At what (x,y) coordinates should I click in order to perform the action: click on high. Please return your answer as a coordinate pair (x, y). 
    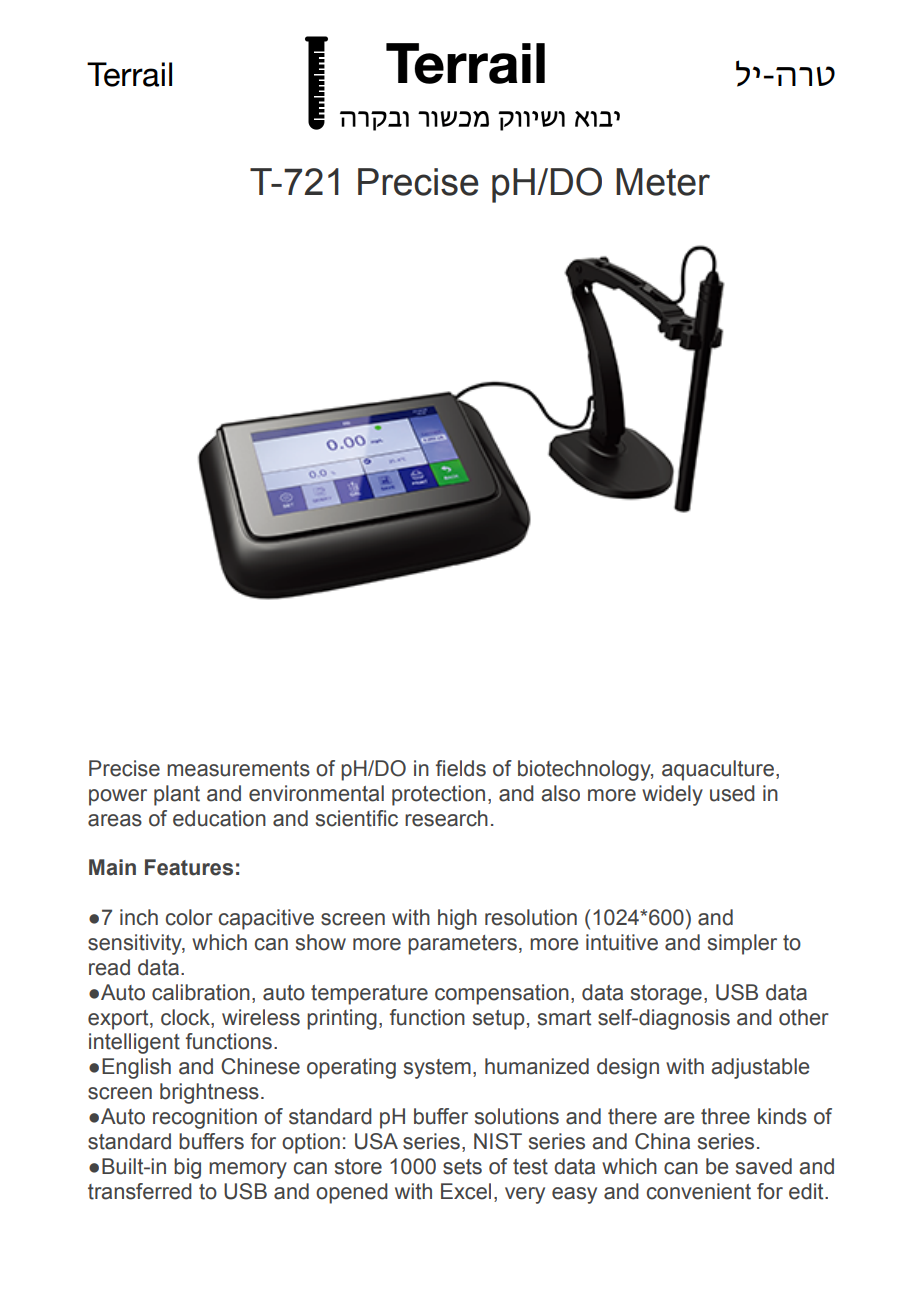
    Looking at the image, I should click on (457, 919).
